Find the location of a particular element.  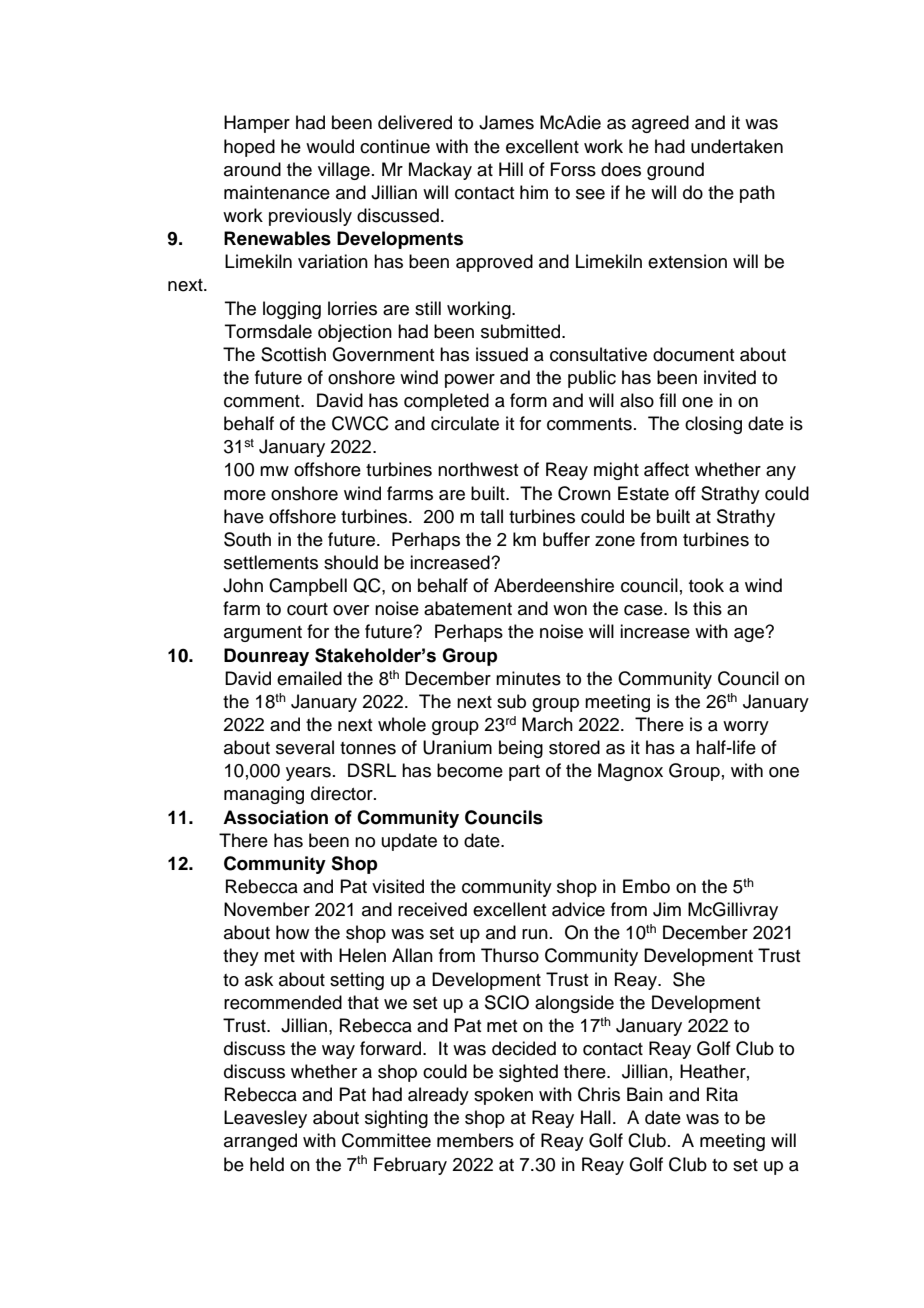

Association is located at coordinates (275, 817).
